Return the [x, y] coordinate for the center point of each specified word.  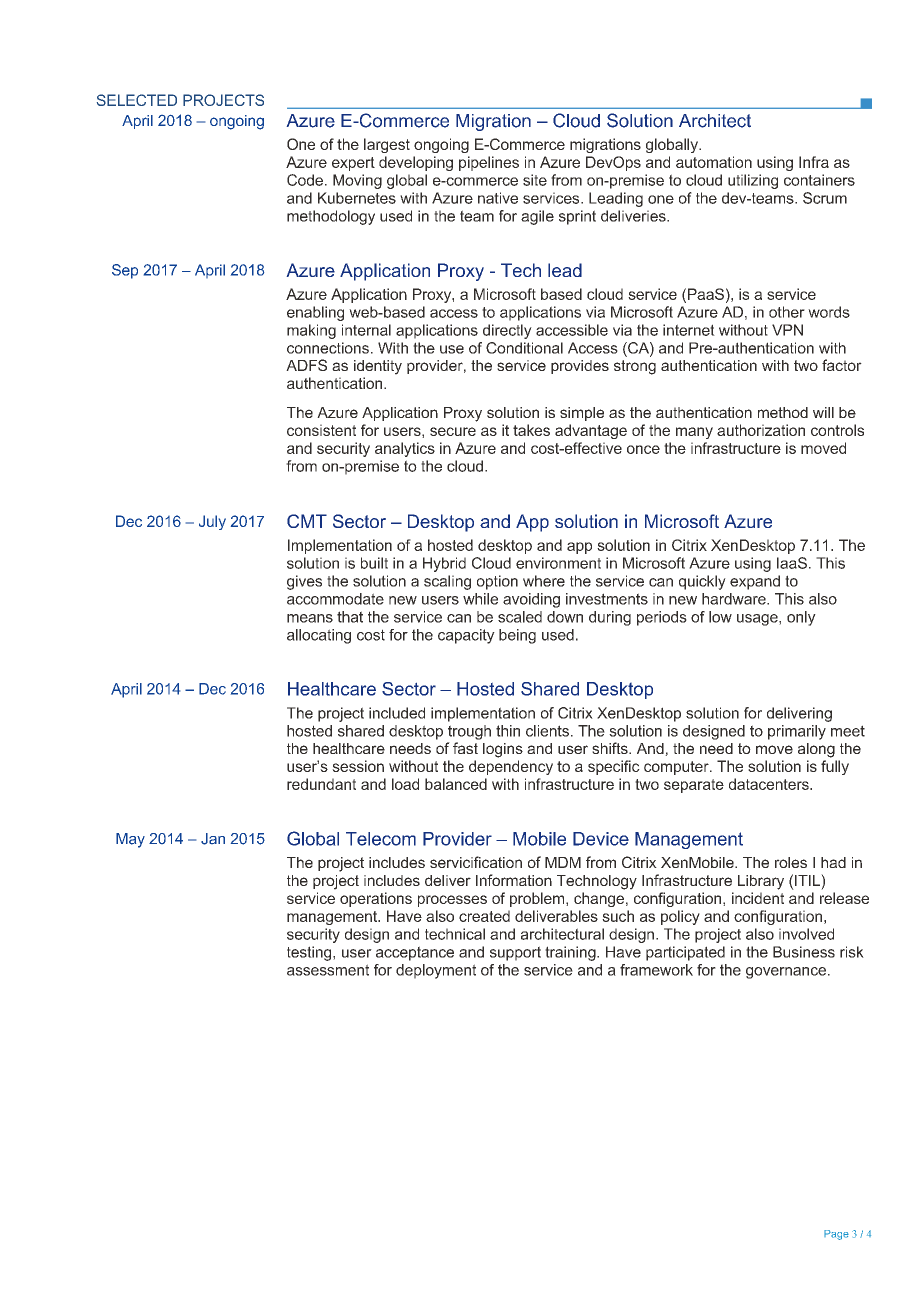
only [801, 618]
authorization [761, 430]
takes [531, 430]
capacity [466, 636]
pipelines [489, 163]
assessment [328, 970]
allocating [319, 636]
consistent [321, 430]
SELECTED [137, 100]
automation [714, 162]
